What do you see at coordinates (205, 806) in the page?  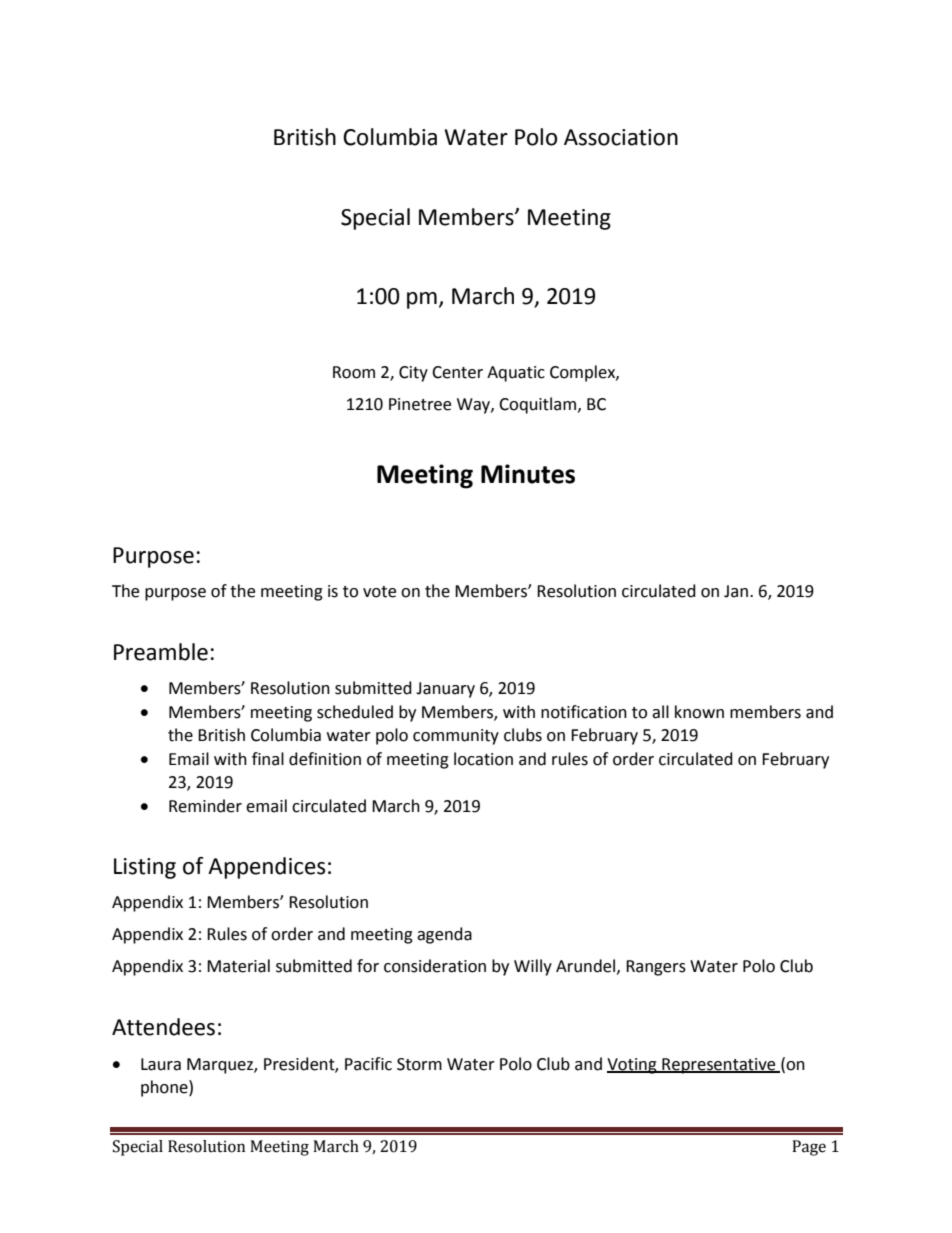 I see `Reminder` at bounding box center [205, 806].
